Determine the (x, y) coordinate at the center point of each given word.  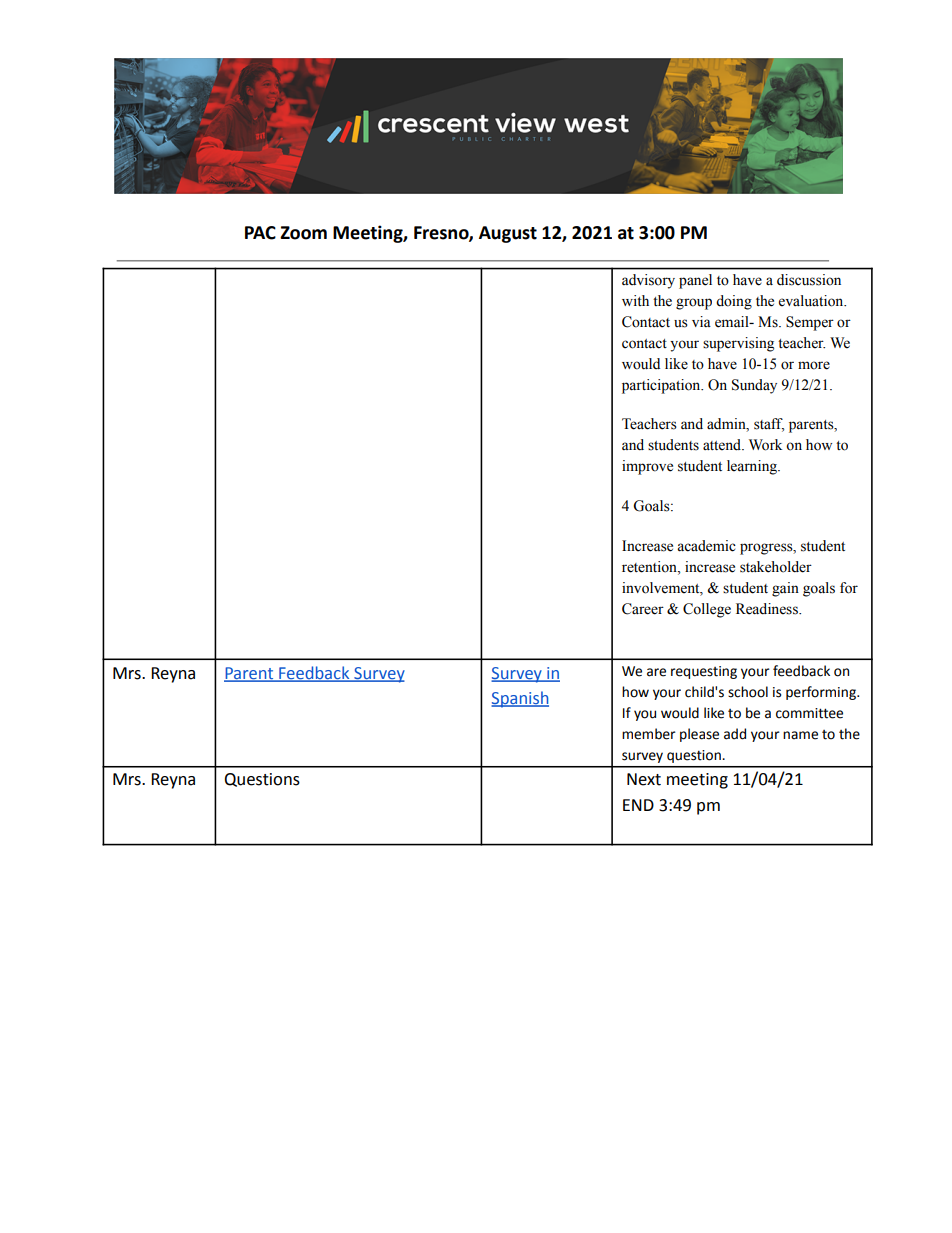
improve (647, 467)
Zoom (303, 233)
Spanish (520, 699)
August (508, 234)
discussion (809, 280)
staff (769, 425)
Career (643, 609)
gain (785, 589)
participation (662, 386)
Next (644, 779)
